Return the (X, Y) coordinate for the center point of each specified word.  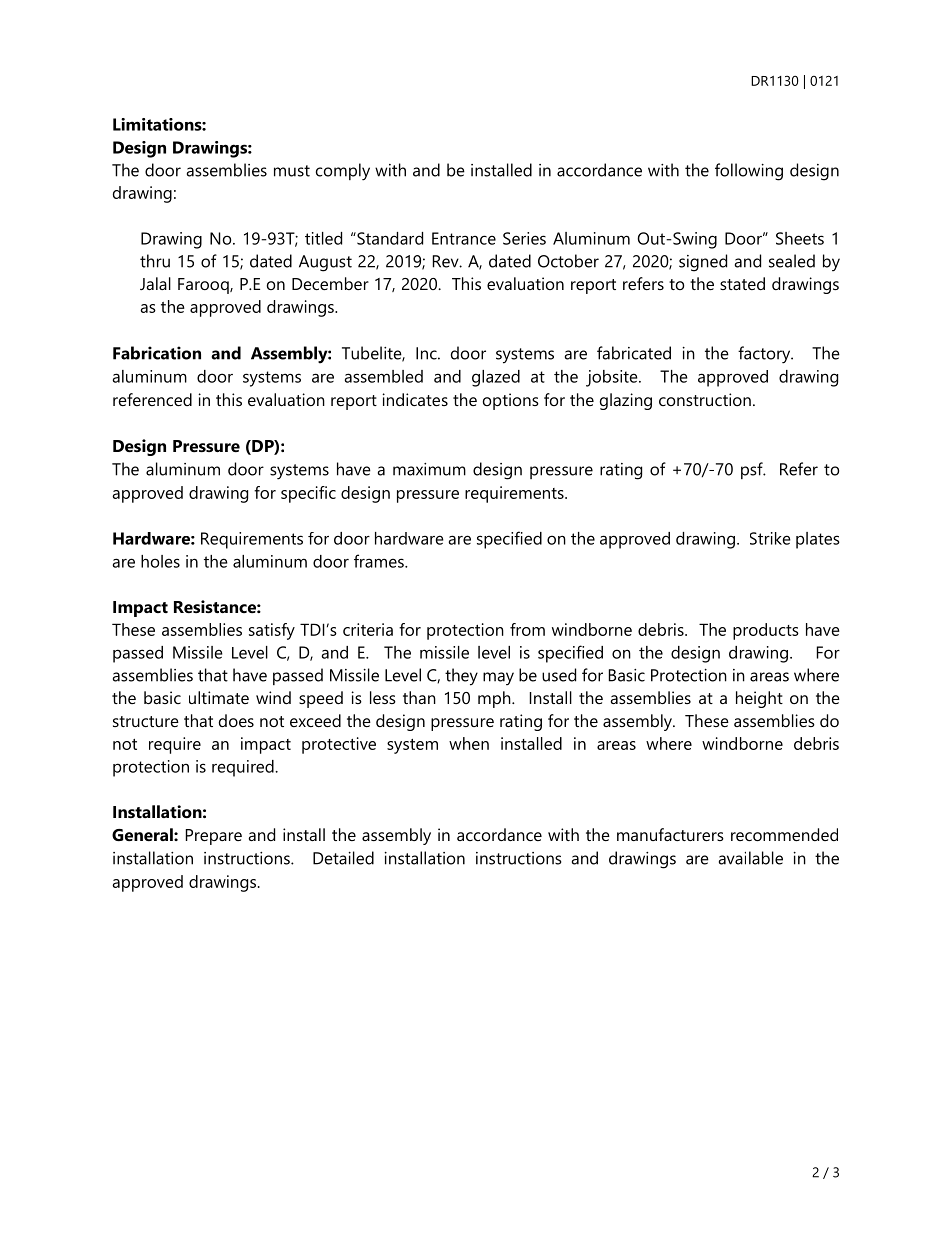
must (292, 171)
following (749, 172)
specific (308, 494)
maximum (429, 469)
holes (160, 561)
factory (765, 355)
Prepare (214, 837)
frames (380, 561)
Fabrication (157, 353)
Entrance (464, 238)
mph (495, 699)
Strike (770, 538)
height (759, 699)
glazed (496, 378)
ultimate (219, 697)
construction (705, 399)
